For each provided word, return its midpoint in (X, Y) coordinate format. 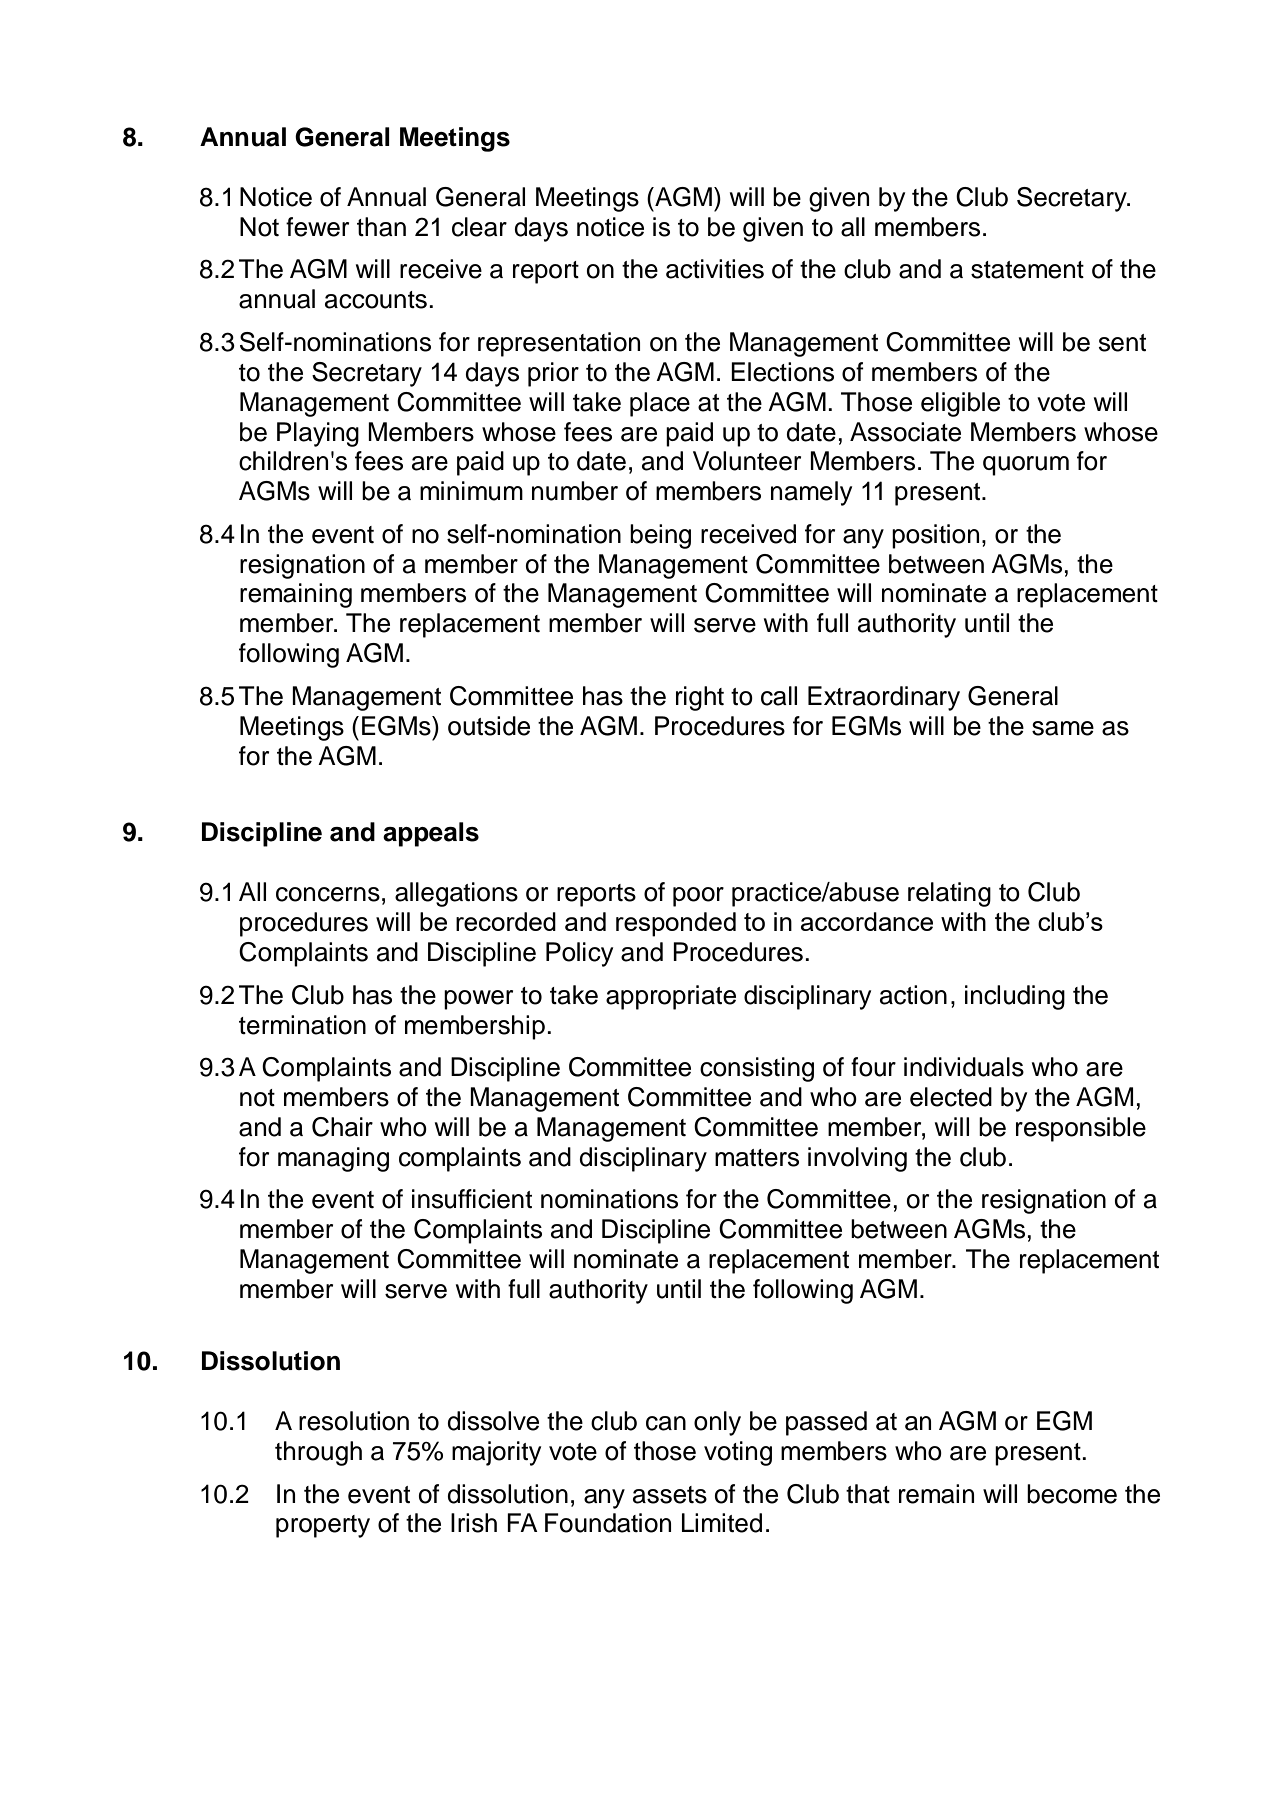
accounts (376, 300)
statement (1027, 270)
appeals (431, 834)
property (323, 1526)
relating (949, 894)
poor (698, 897)
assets (670, 1495)
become (1072, 1494)
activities (715, 269)
